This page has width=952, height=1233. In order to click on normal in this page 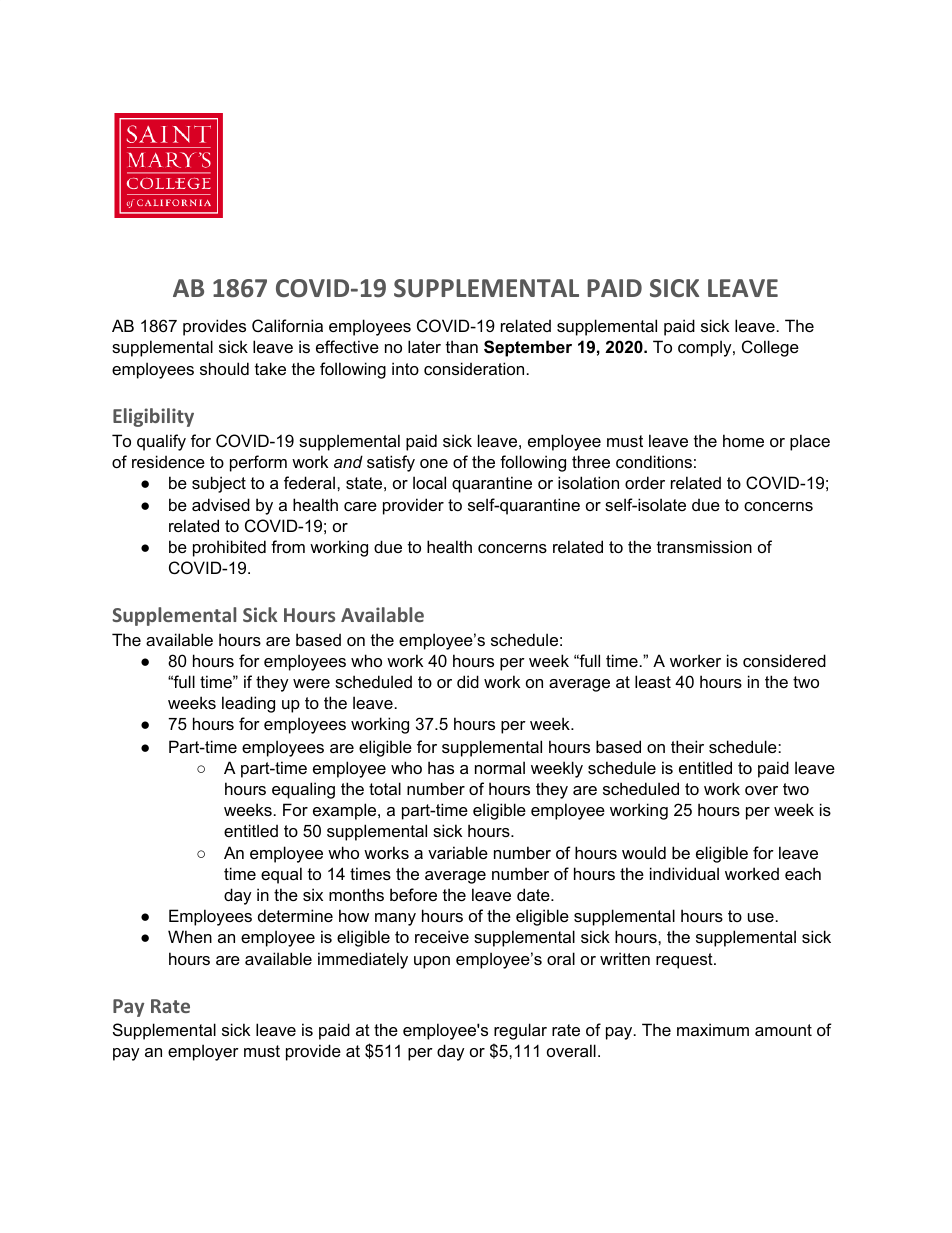, I will do `click(500, 767)`.
